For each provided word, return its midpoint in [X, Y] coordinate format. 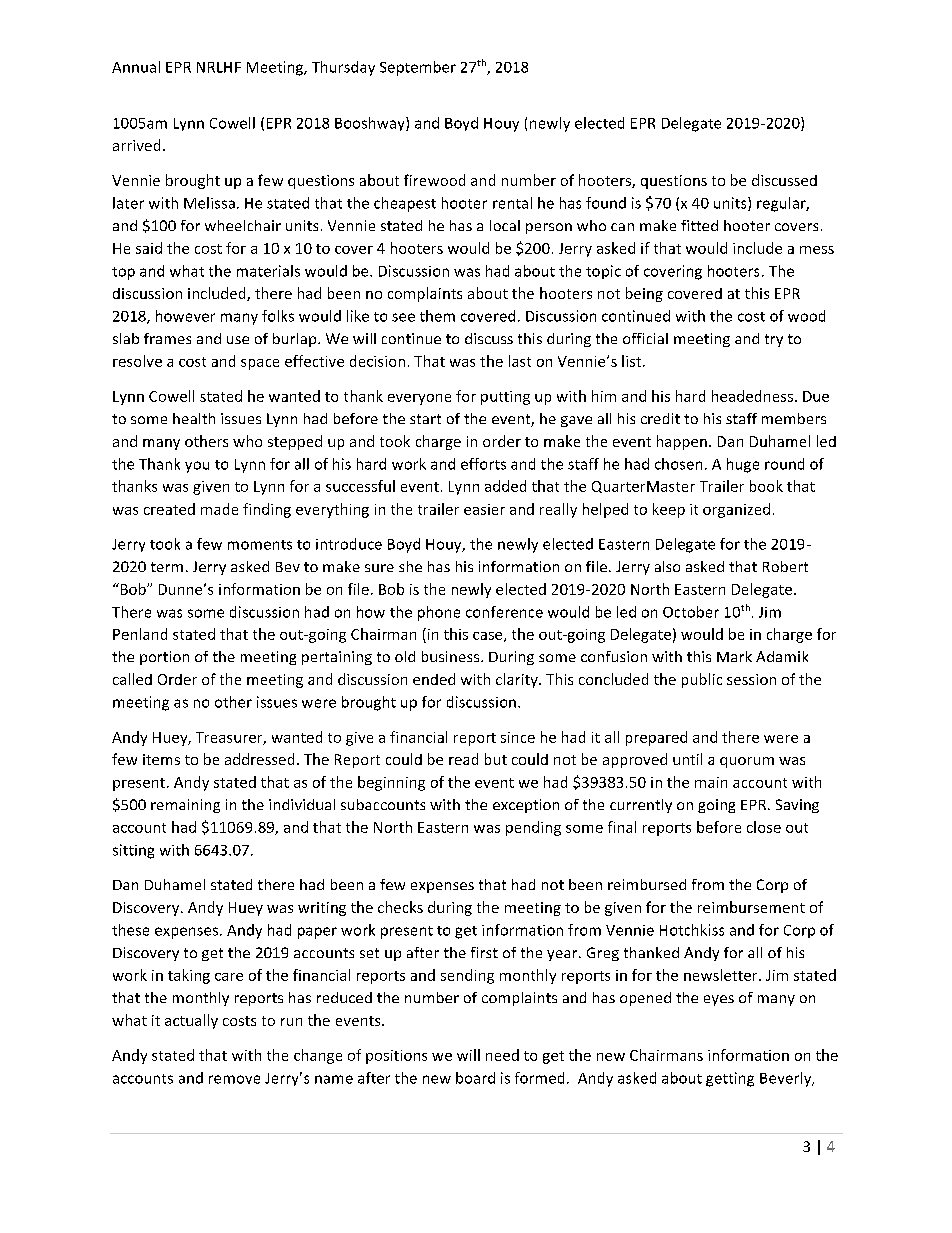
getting [730, 1079]
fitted [699, 225]
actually [191, 1021]
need [502, 1055]
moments [260, 545]
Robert [785, 566]
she [410, 566]
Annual [136, 67]
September [418, 68]
